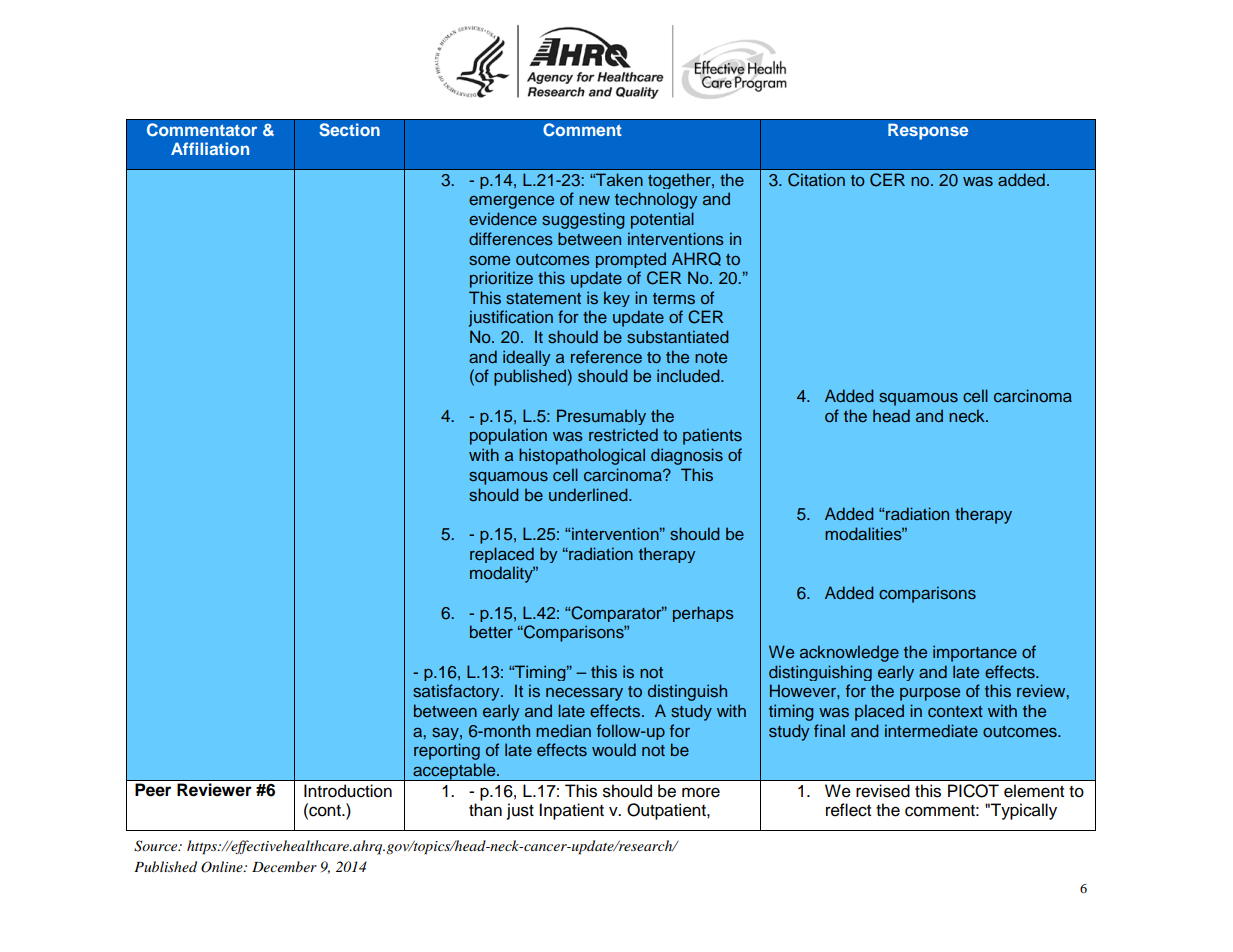  I want to click on ideally, so click(526, 358).
